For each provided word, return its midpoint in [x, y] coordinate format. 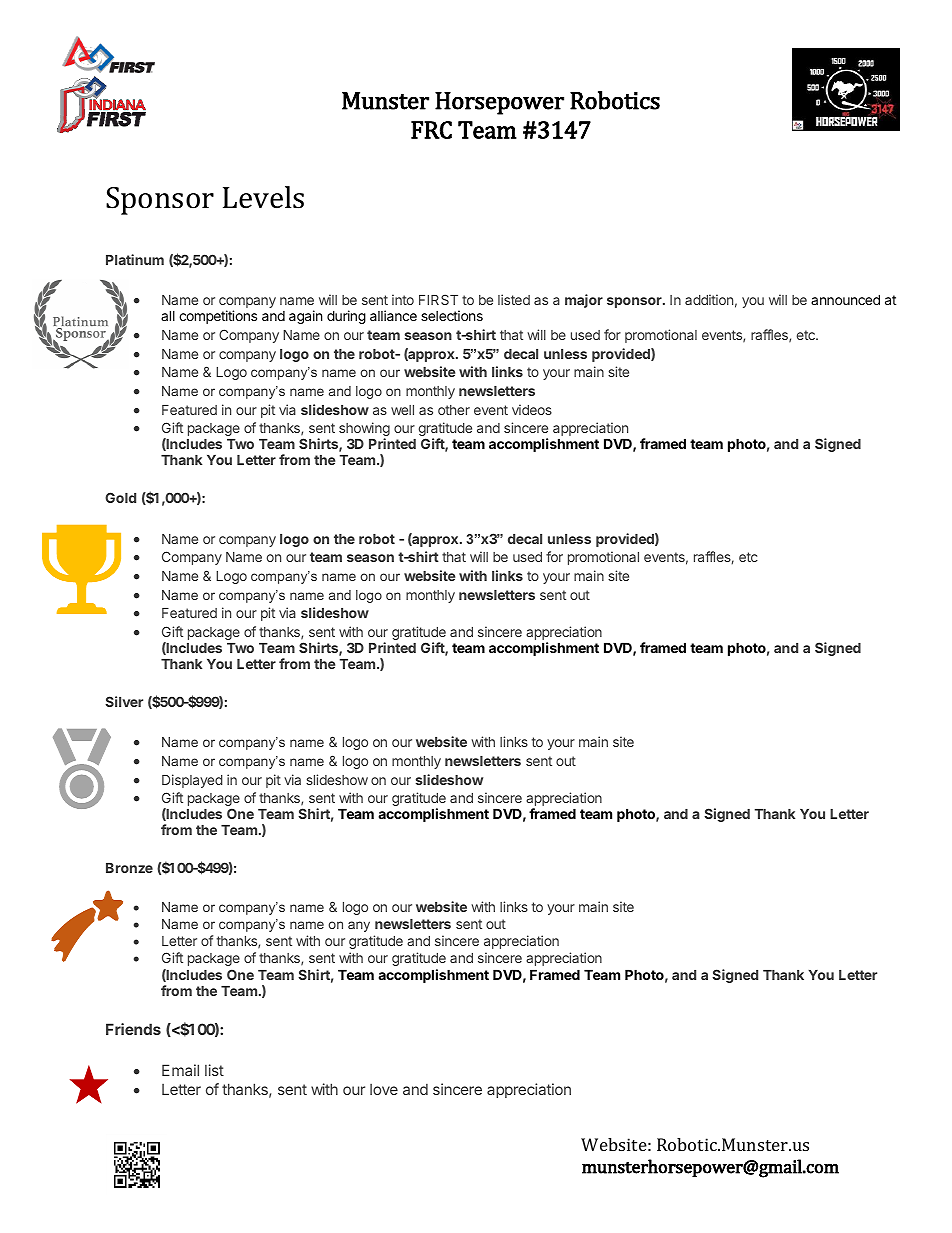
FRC [431, 130]
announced [845, 299]
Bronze [129, 868]
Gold [120, 497]
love [384, 1089]
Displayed [192, 781]
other [454, 410]
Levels [263, 197]
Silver [124, 701]
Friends [133, 1029]
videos [532, 409]
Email [180, 1070]
